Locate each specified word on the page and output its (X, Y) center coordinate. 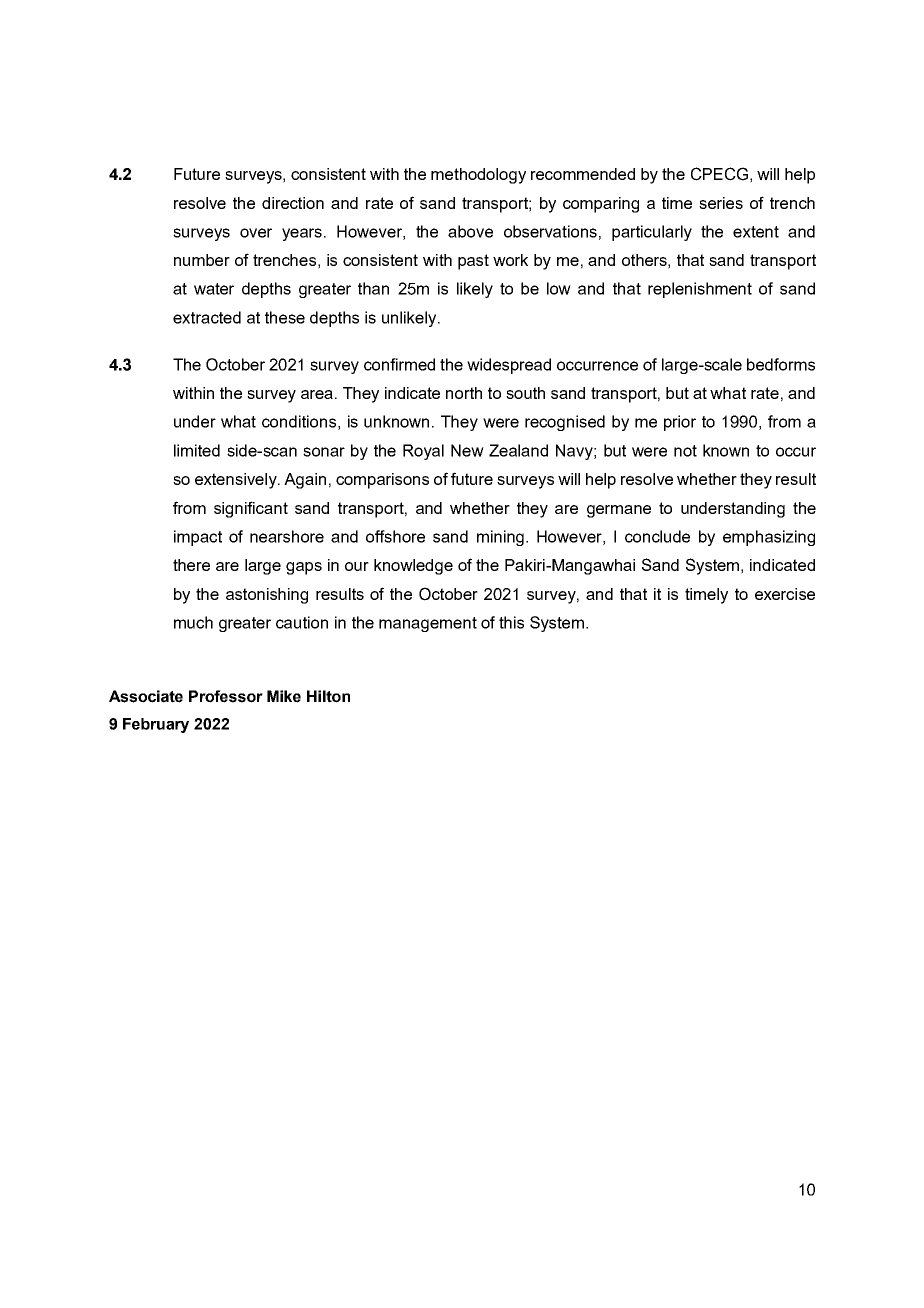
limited (197, 450)
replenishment (700, 290)
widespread (509, 366)
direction (293, 203)
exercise (785, 594)
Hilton (328, 696)
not (685, 451)
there (191, 565)
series (721, 203)
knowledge (413, 567)
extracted (207, 317)
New (467, 450)
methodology (478, 176)
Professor (226, 696)
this (511, 622)
